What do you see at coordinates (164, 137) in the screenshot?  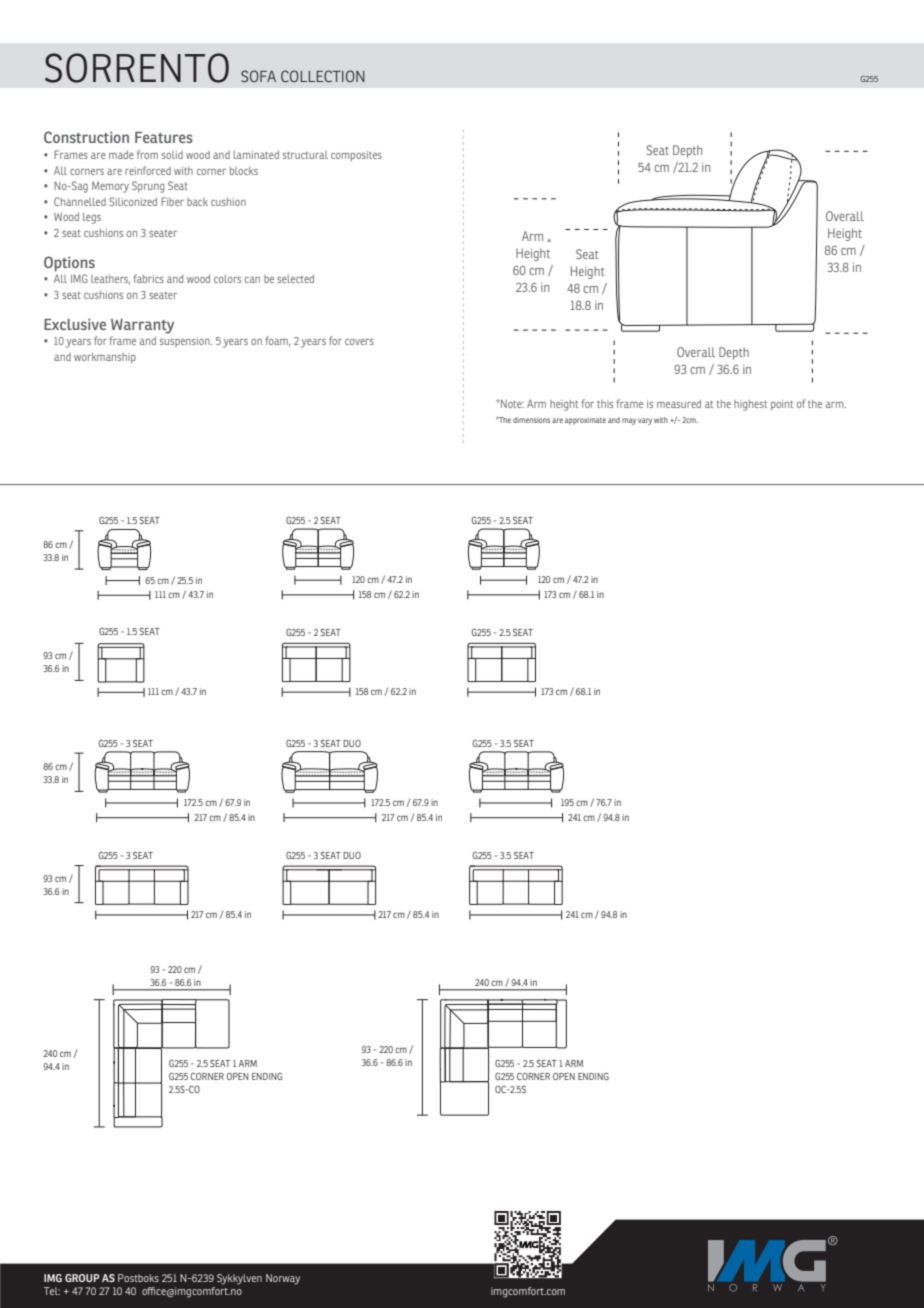 I see `Features` at bounding box center [164, 137].
